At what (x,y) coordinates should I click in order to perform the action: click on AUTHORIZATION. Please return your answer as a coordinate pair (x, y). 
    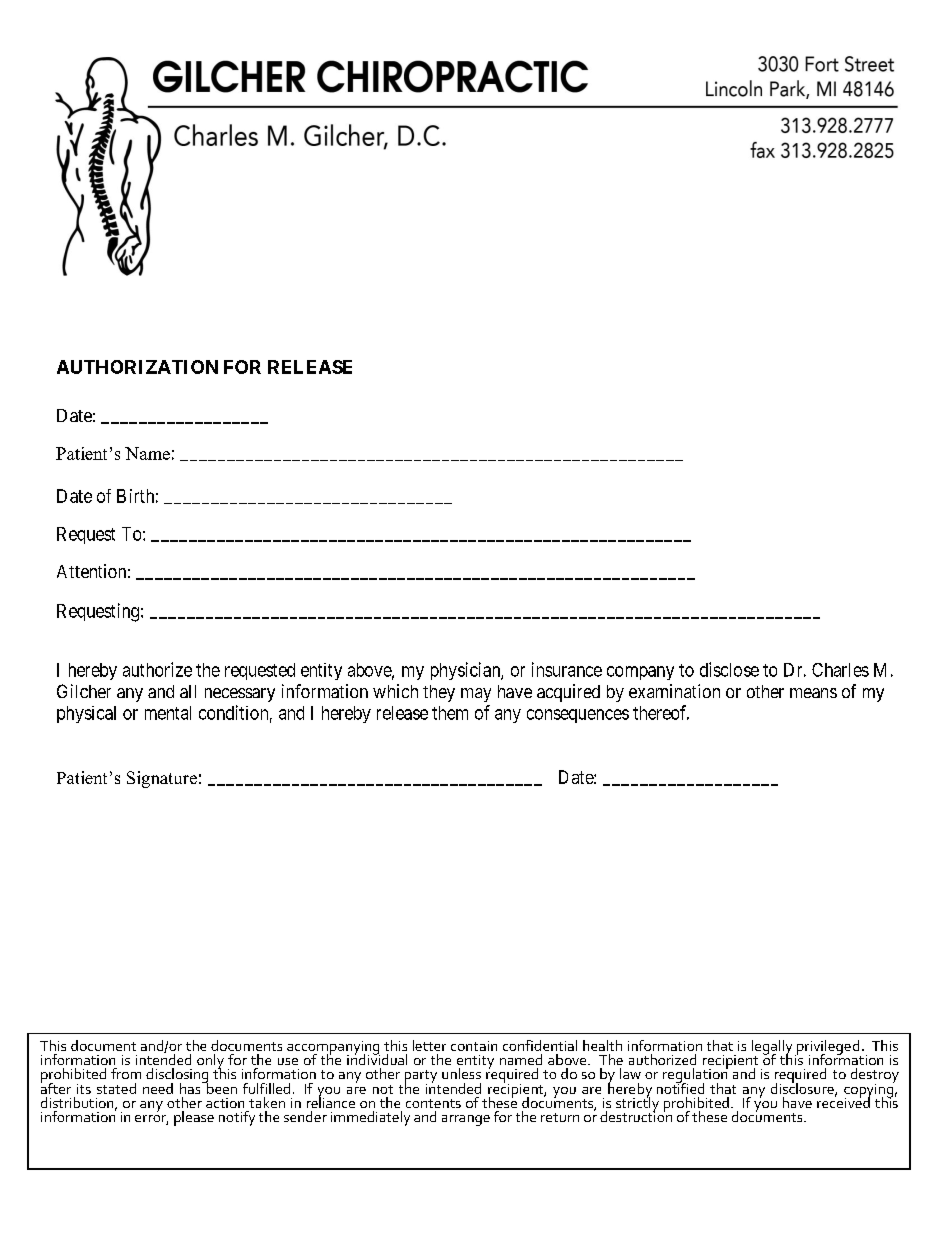
    Looking at the image, I should click on (137, 367).
